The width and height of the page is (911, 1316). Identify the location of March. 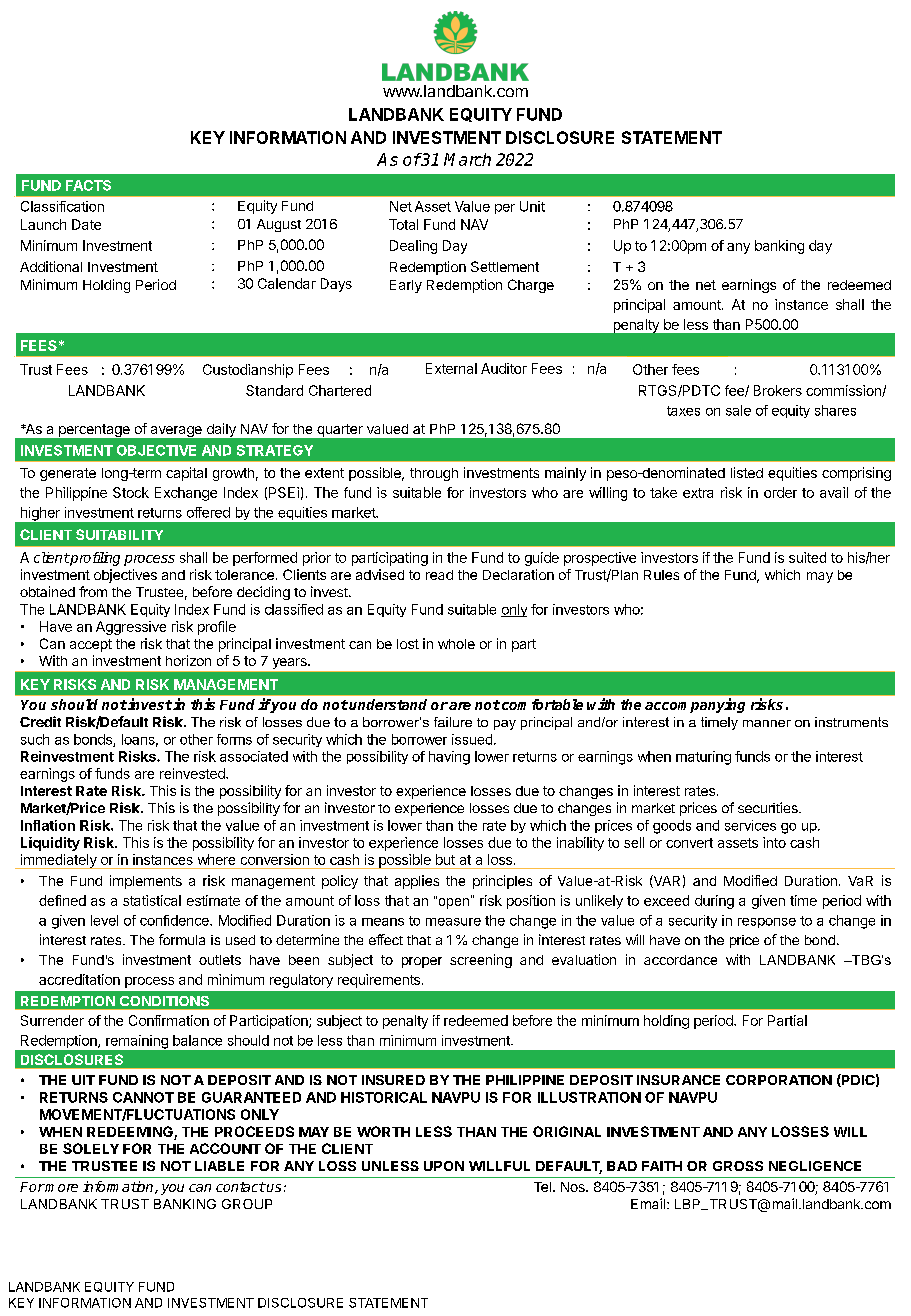
(467, 159).
